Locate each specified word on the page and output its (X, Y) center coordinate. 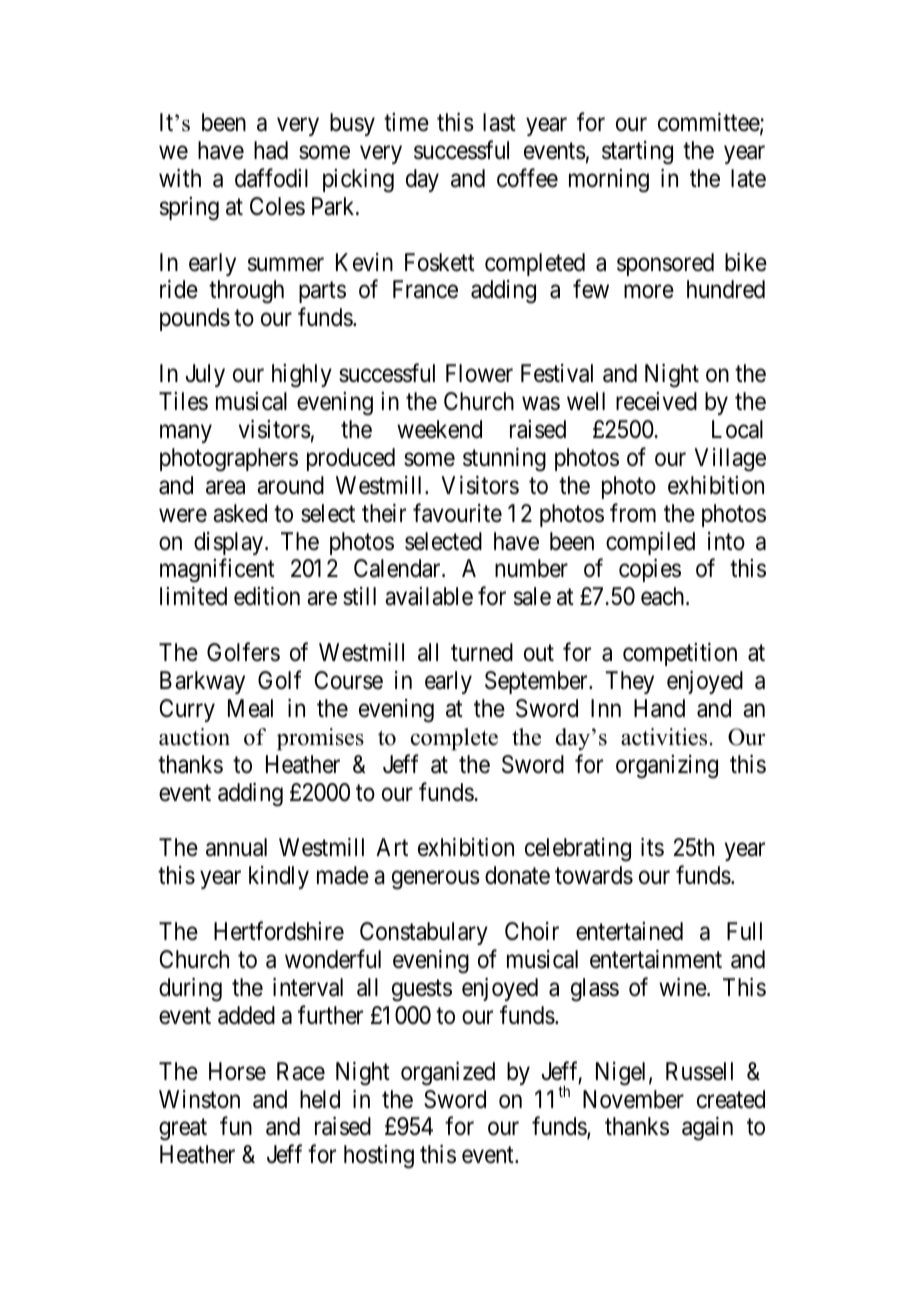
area (225, 488)
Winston (199, 1099)
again (707, 1129)
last (499, 122)
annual (236, 847)
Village (730, 460)
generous (436, 880)
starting (637, 153)
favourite (457, 513)
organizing (667, 767)
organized (448, 1074)
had (271, 150)
